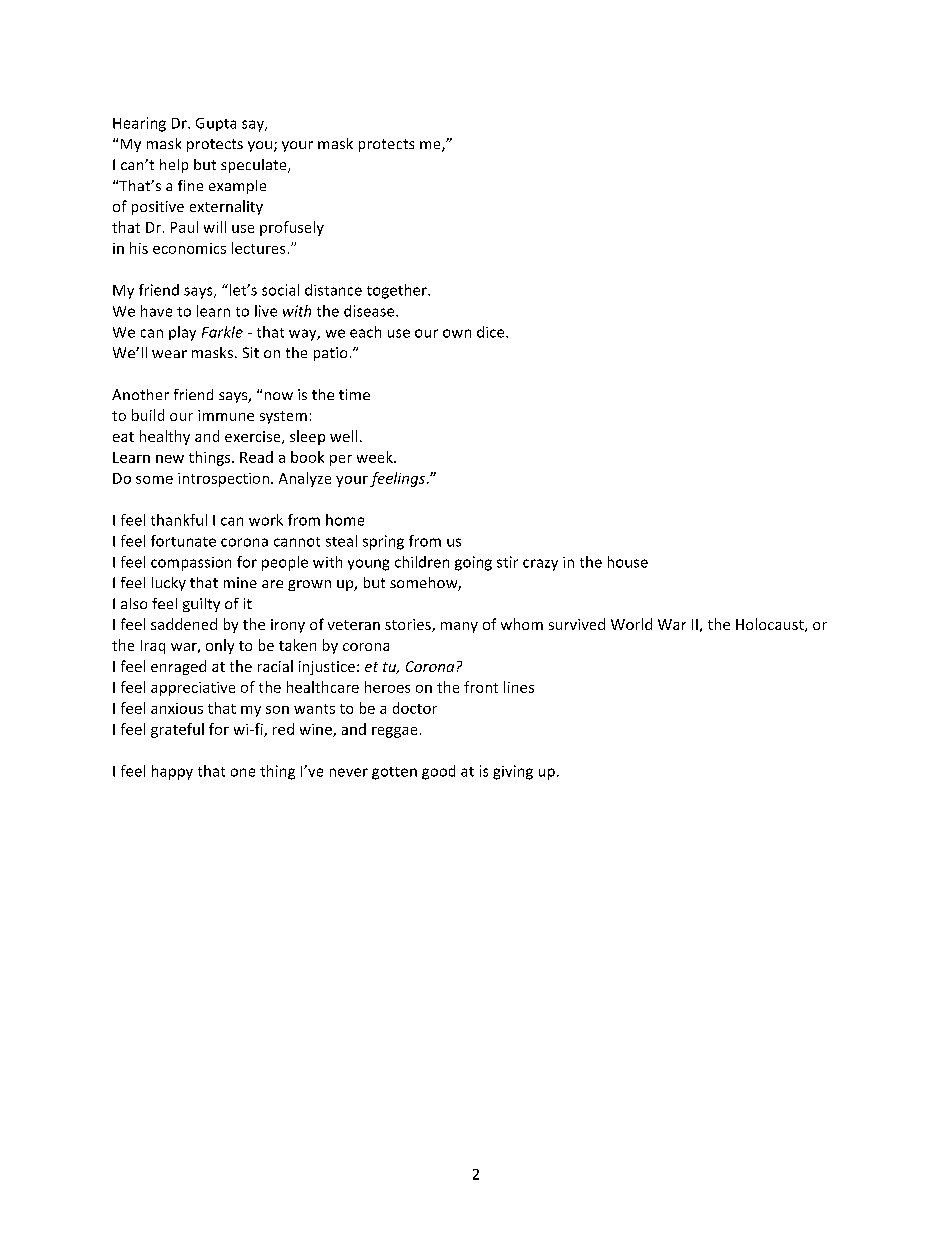  What do you see at coordinates (172, 772) in the page?
I see `happy` at bounding box center [172, 772].
